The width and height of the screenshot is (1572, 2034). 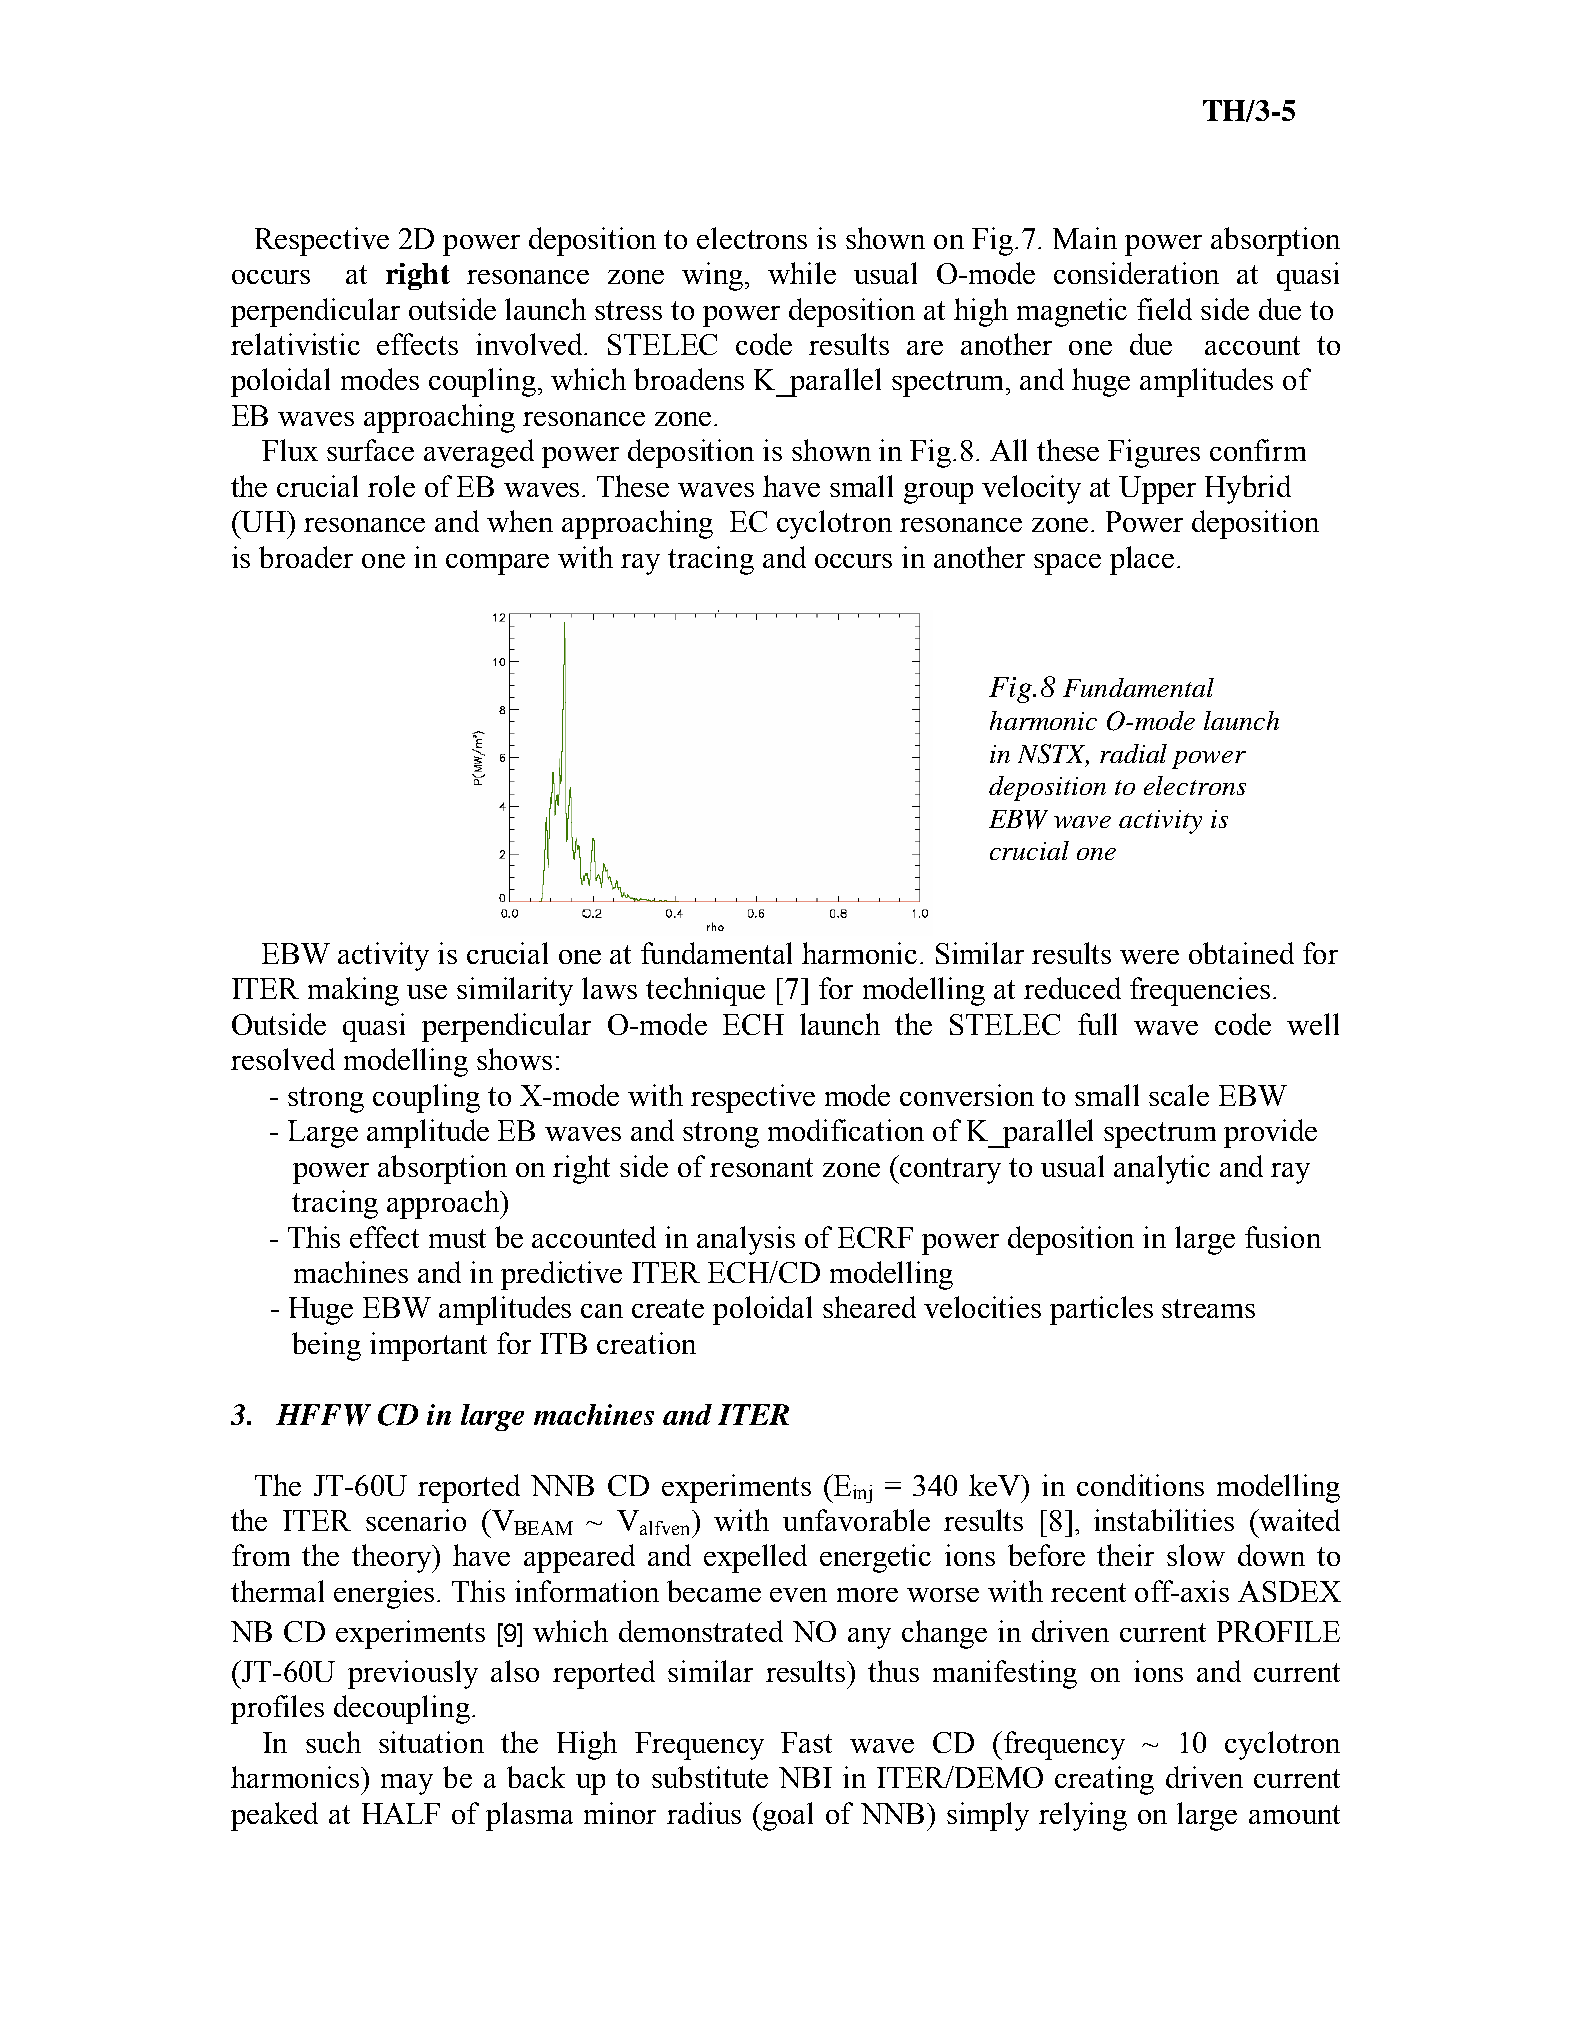 What do you see at coordinates (1104, 1780) in the screenshot?
I see `creating` at bounding box center [1104, 1780].
